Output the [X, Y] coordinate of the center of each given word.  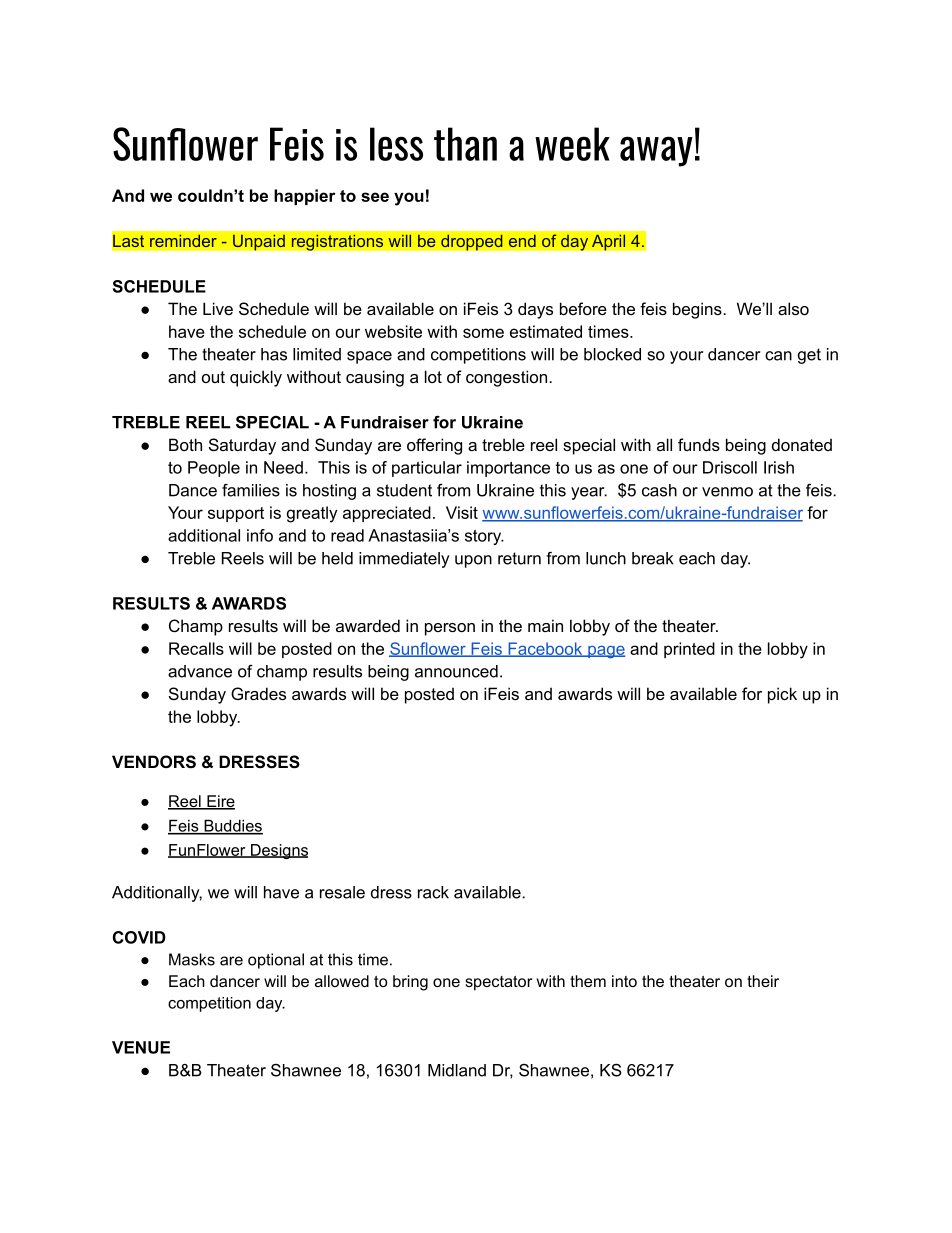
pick [782, 695]
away [656, 151]
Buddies [232, 826]
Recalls [196, 648]
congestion [508, 378]
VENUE [141, 1047]
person [450, 629]
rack [433, 892]
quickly [256, 378]
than [465, 144]
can [778, 356]
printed [689, 650]
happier [305, 197]
